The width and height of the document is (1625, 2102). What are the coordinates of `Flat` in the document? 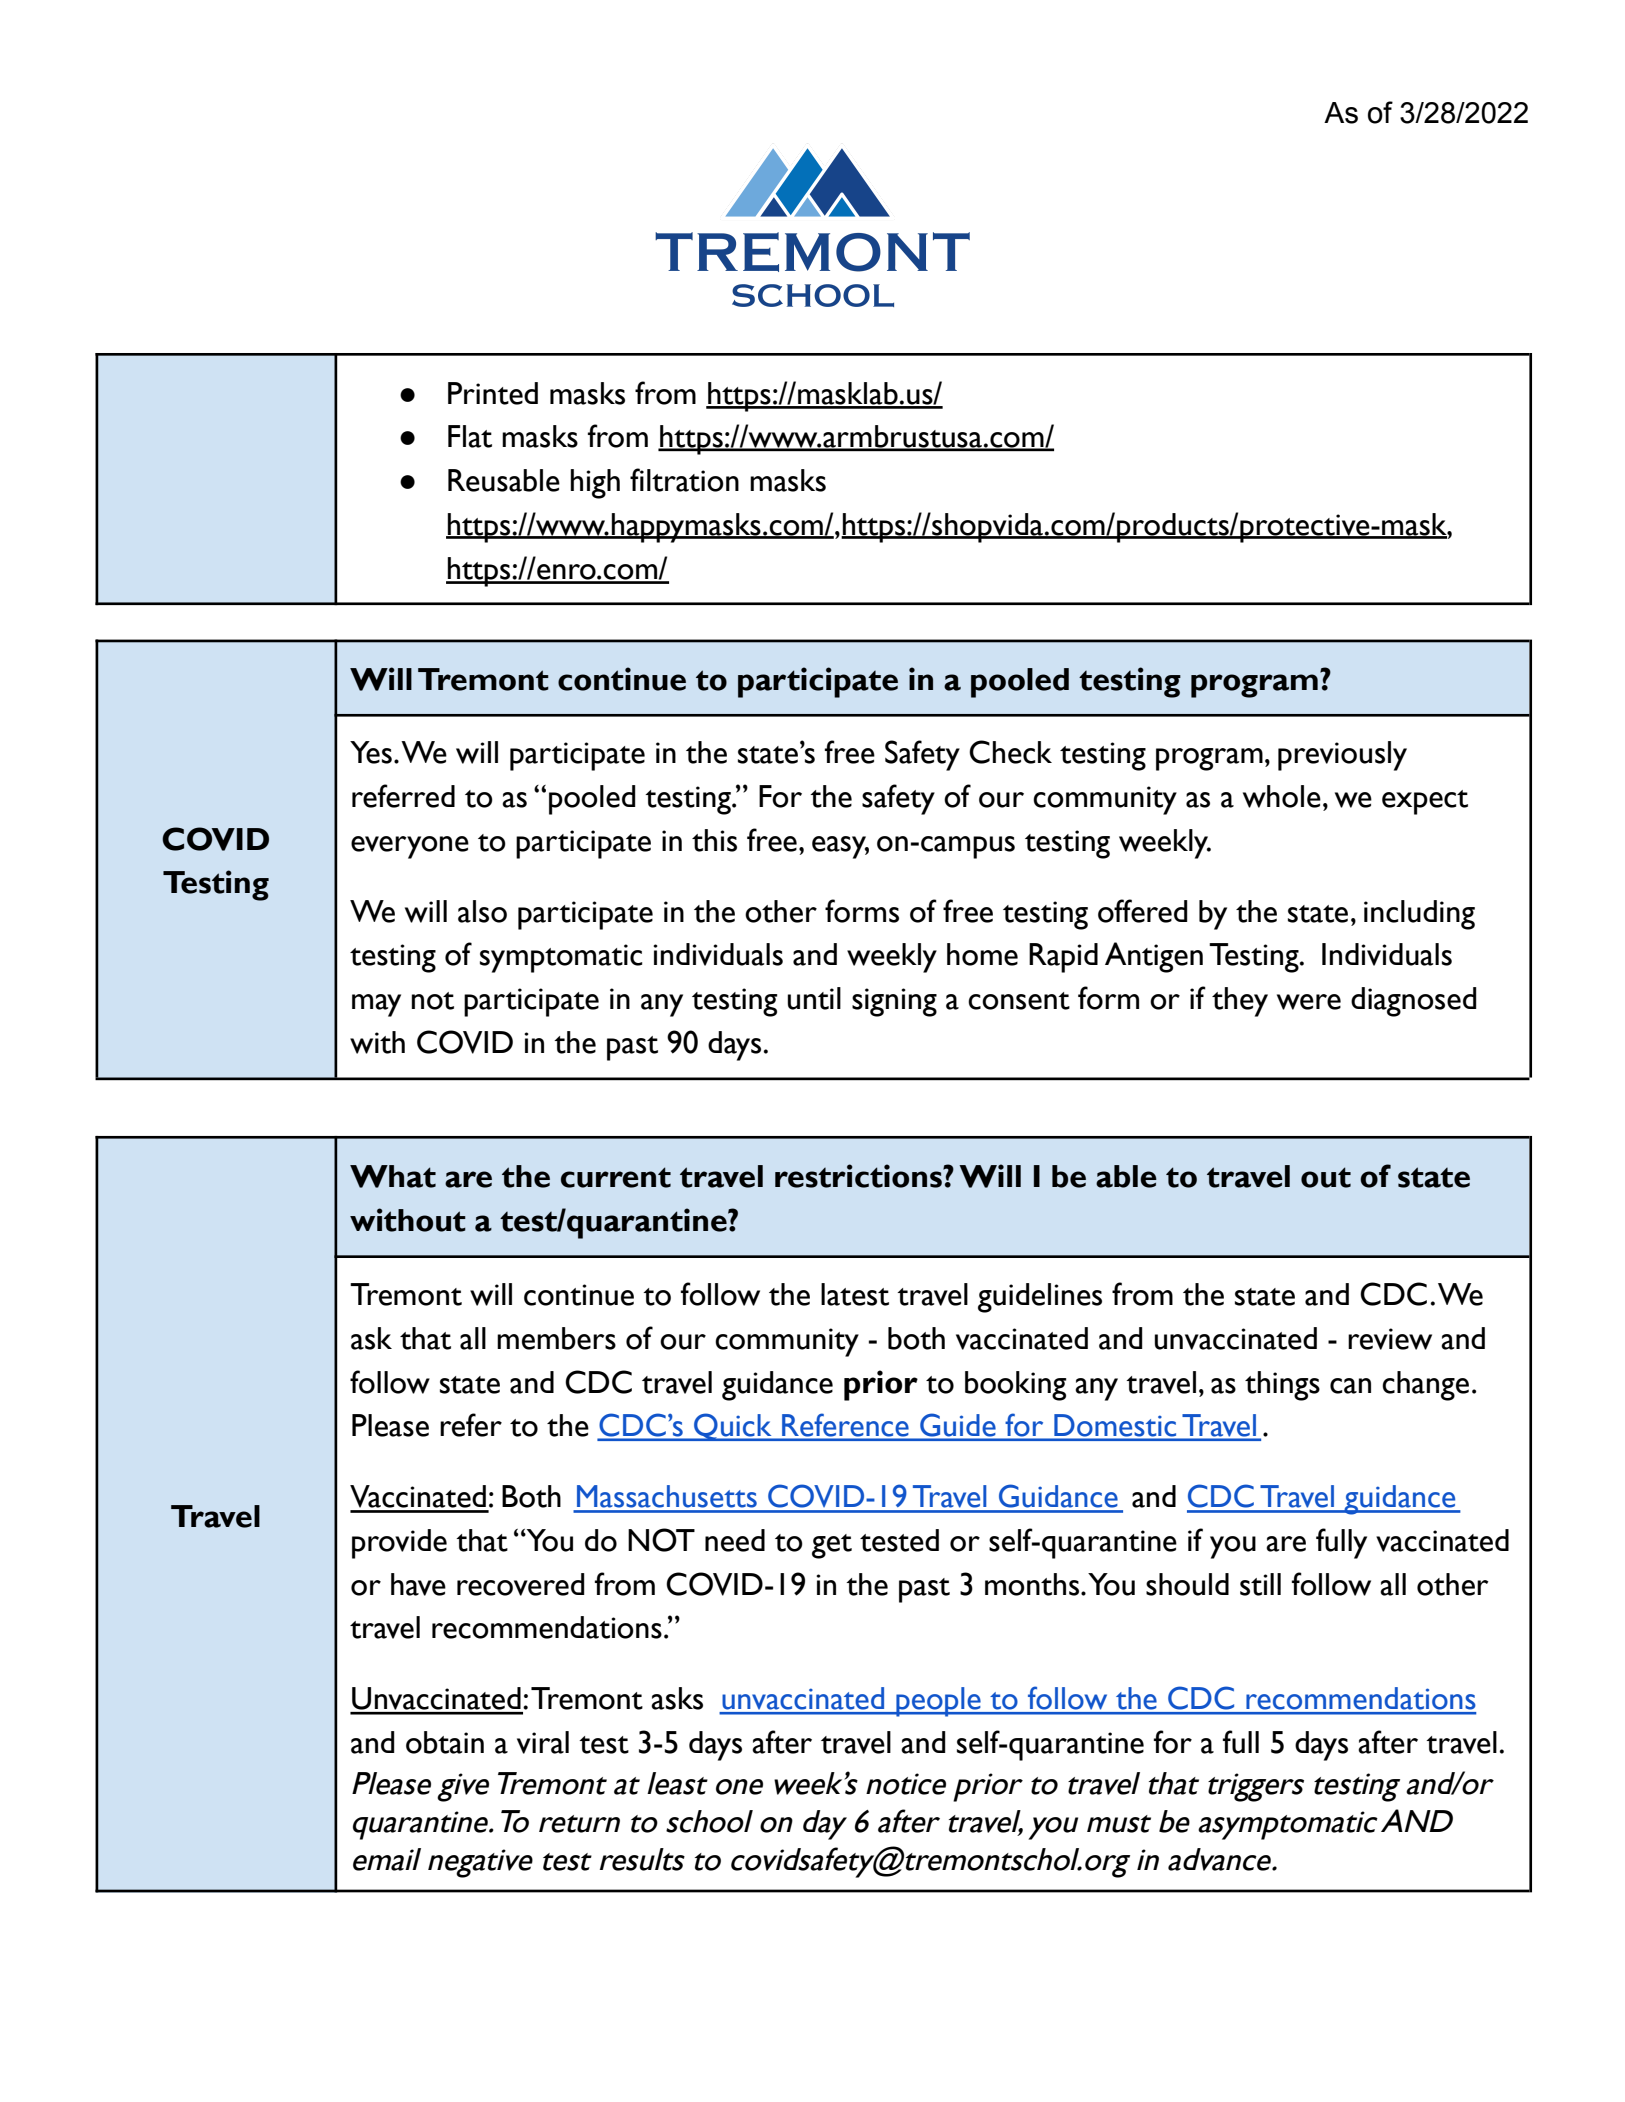 It's located at (470, 436).
